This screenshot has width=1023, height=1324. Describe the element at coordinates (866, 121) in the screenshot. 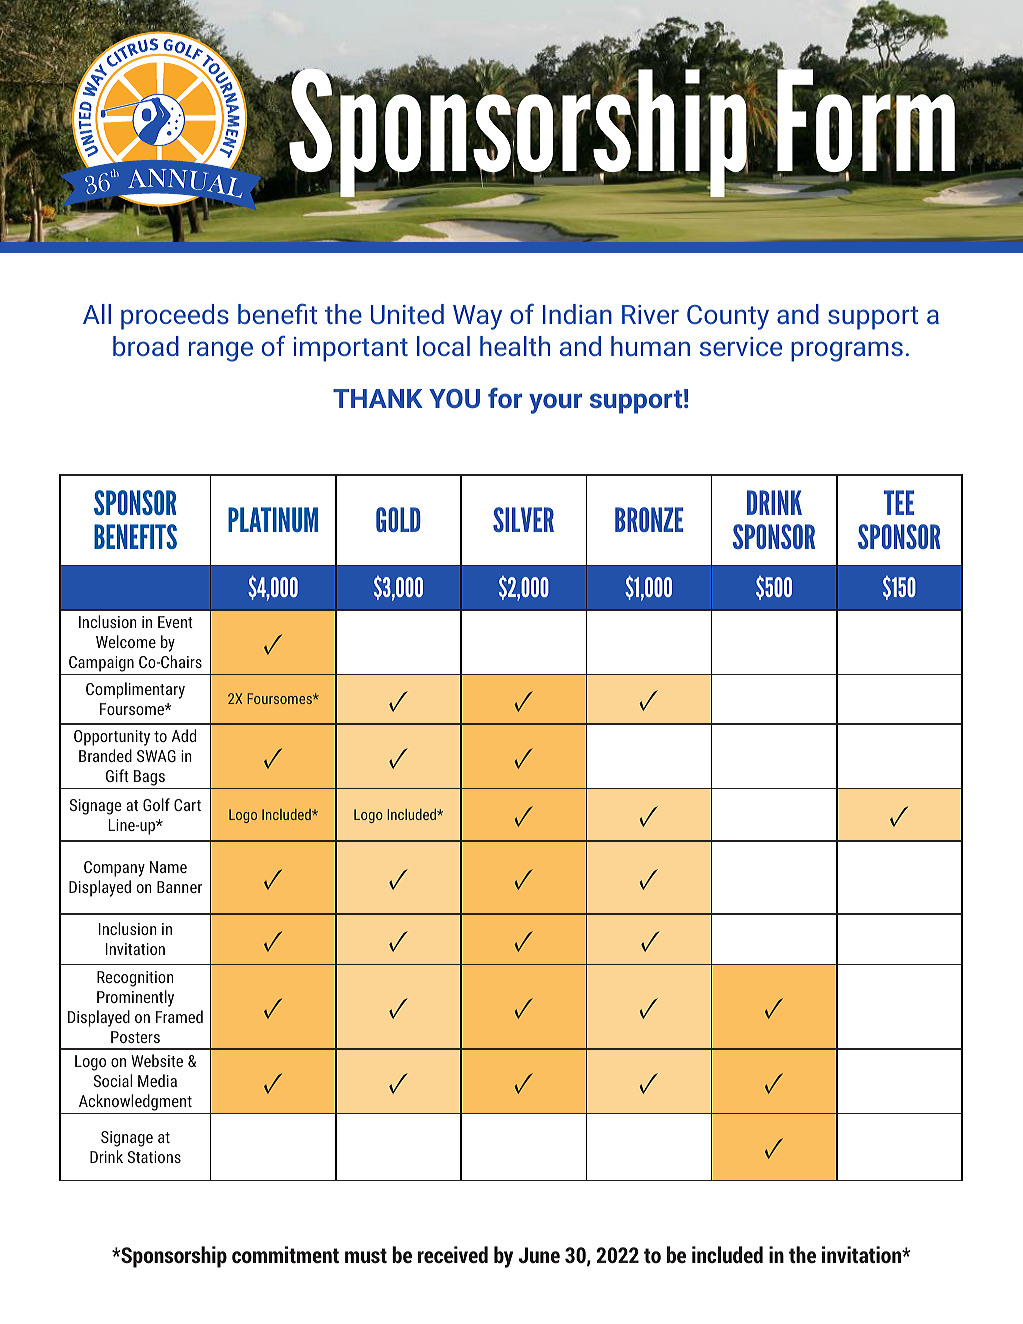

I see `Form` at that location.
